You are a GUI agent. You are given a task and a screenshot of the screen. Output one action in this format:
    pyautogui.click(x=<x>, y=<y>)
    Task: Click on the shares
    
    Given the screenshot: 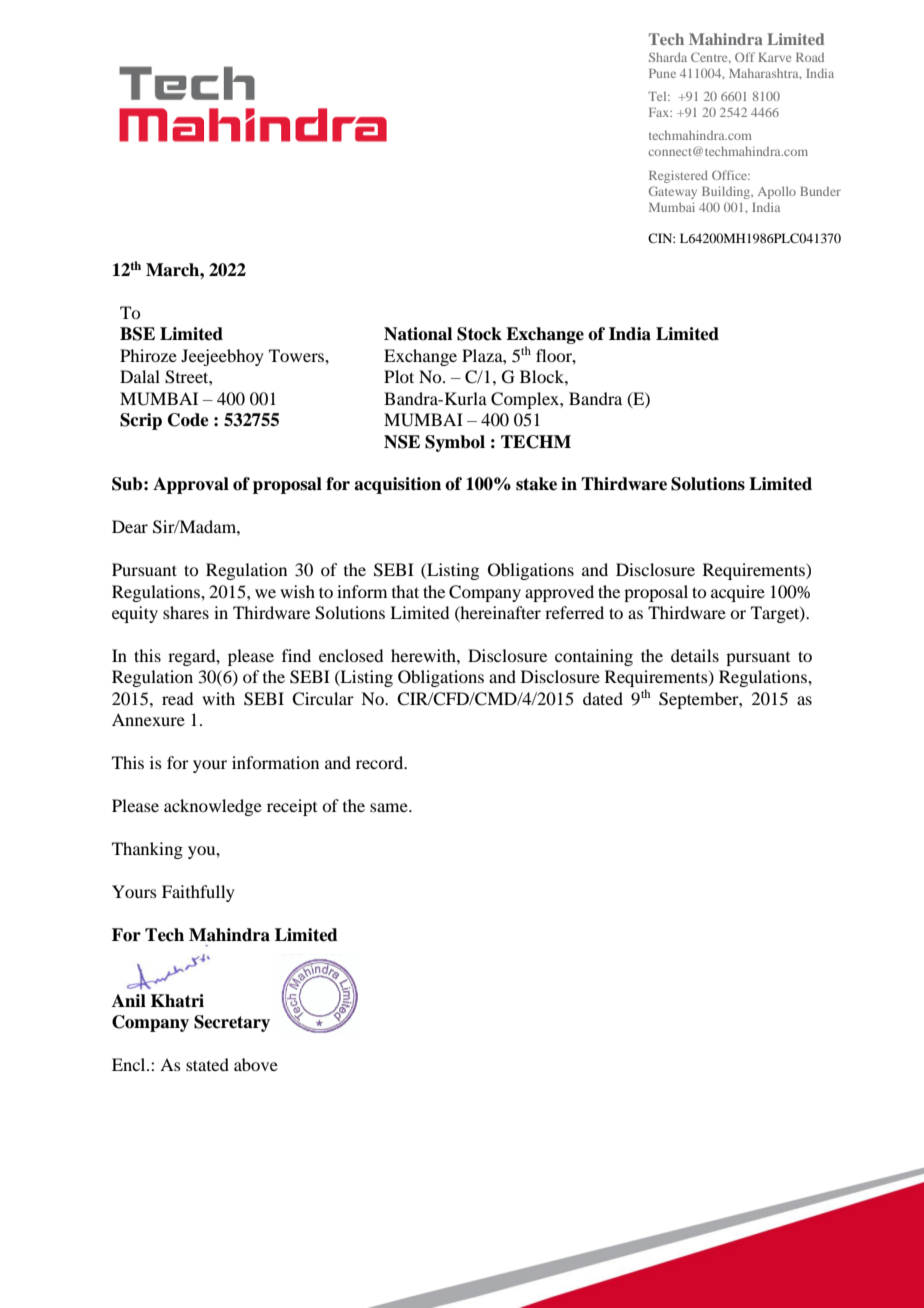 What is the action you would take?
    pyautogui.click(x=186, y=612)
